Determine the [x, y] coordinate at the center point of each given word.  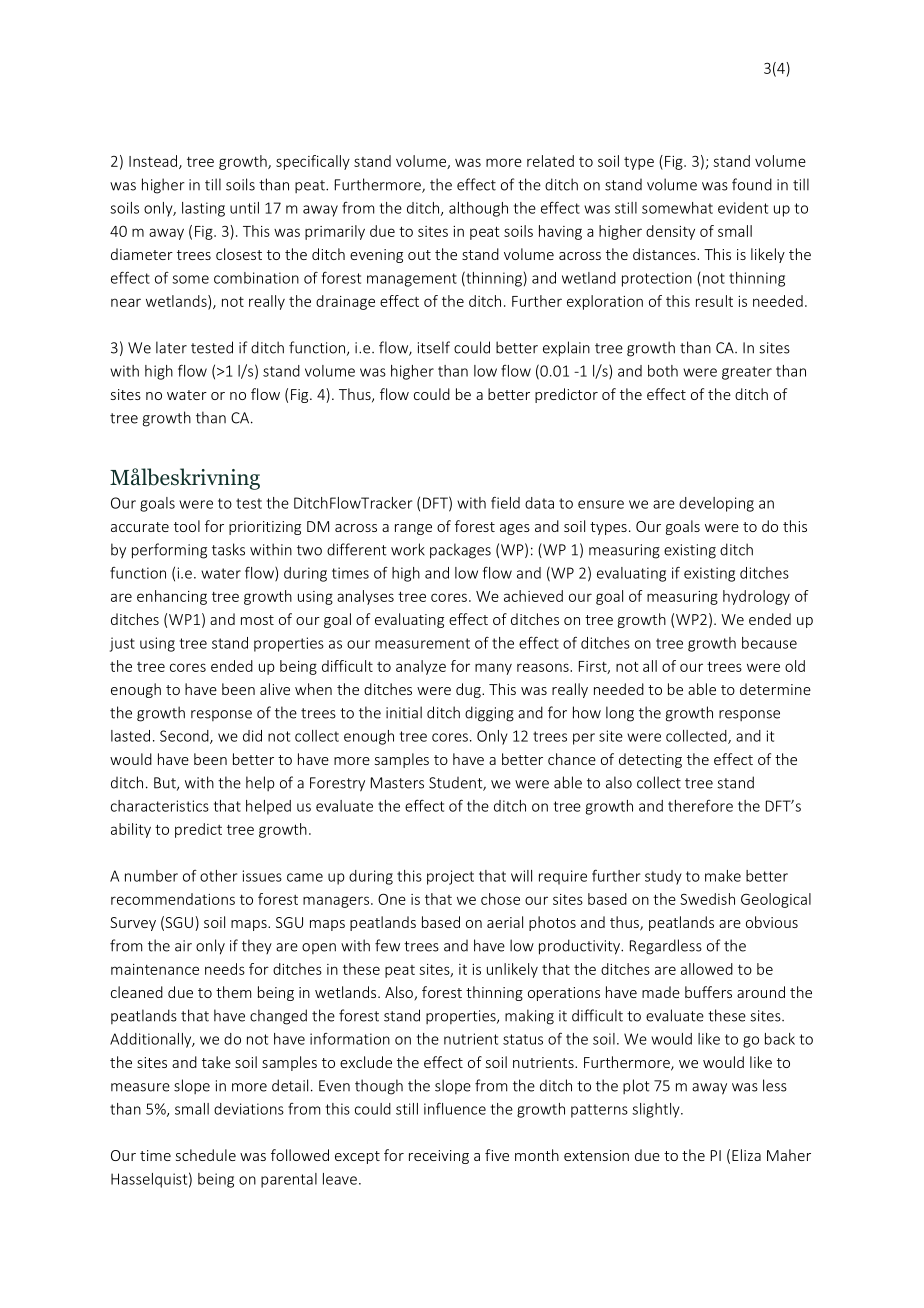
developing [716, 504]
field [505, 503]
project [450, 877]
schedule [206, 1155]
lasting [203, 209]
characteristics [160, 806]
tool [187, 526]
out [419, 255]
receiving [439, 1157]
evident [743, 208]
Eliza [746, 1155]
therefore [700, 806]
